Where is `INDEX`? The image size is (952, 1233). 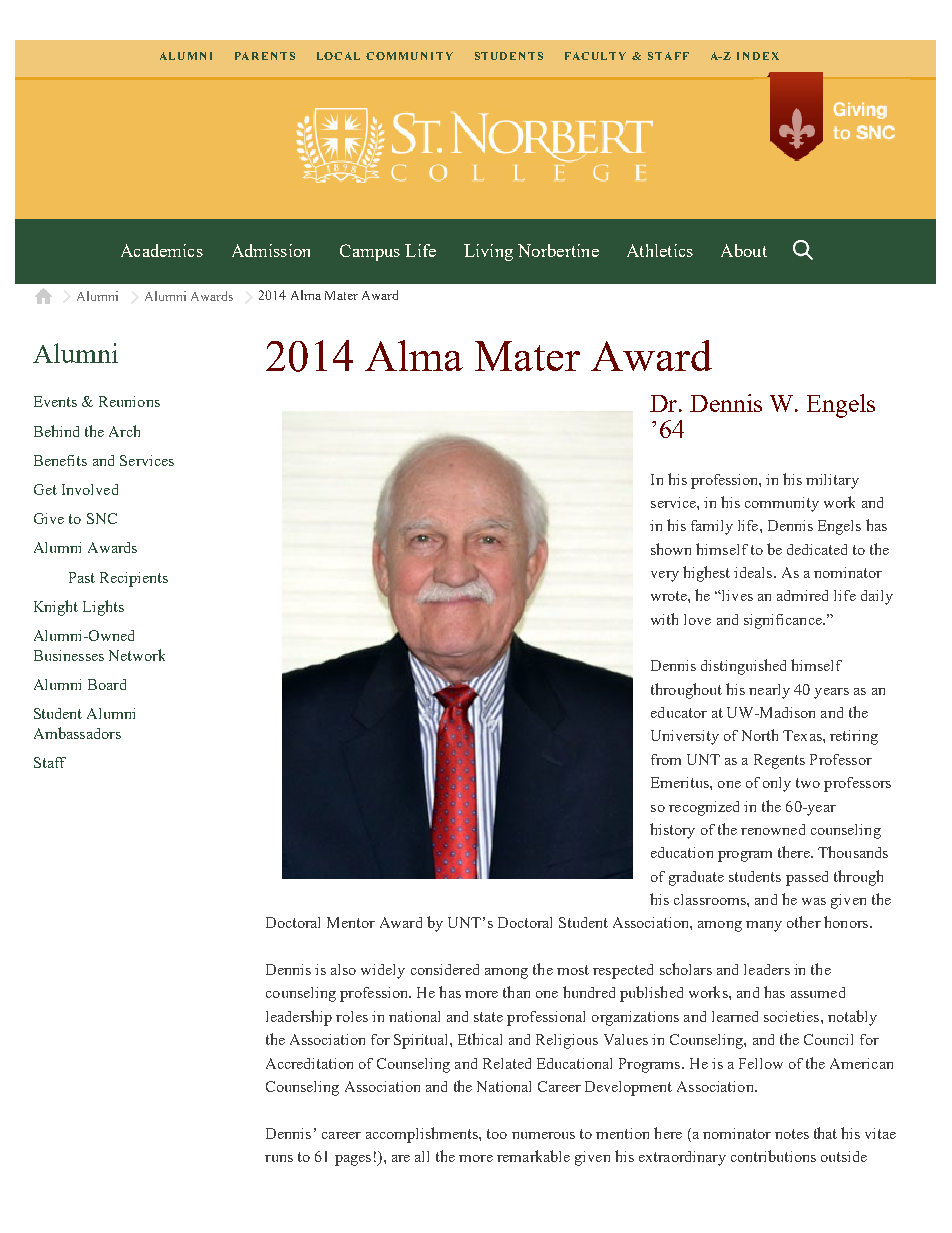 INDEX is located at coordinates (758, 56).
